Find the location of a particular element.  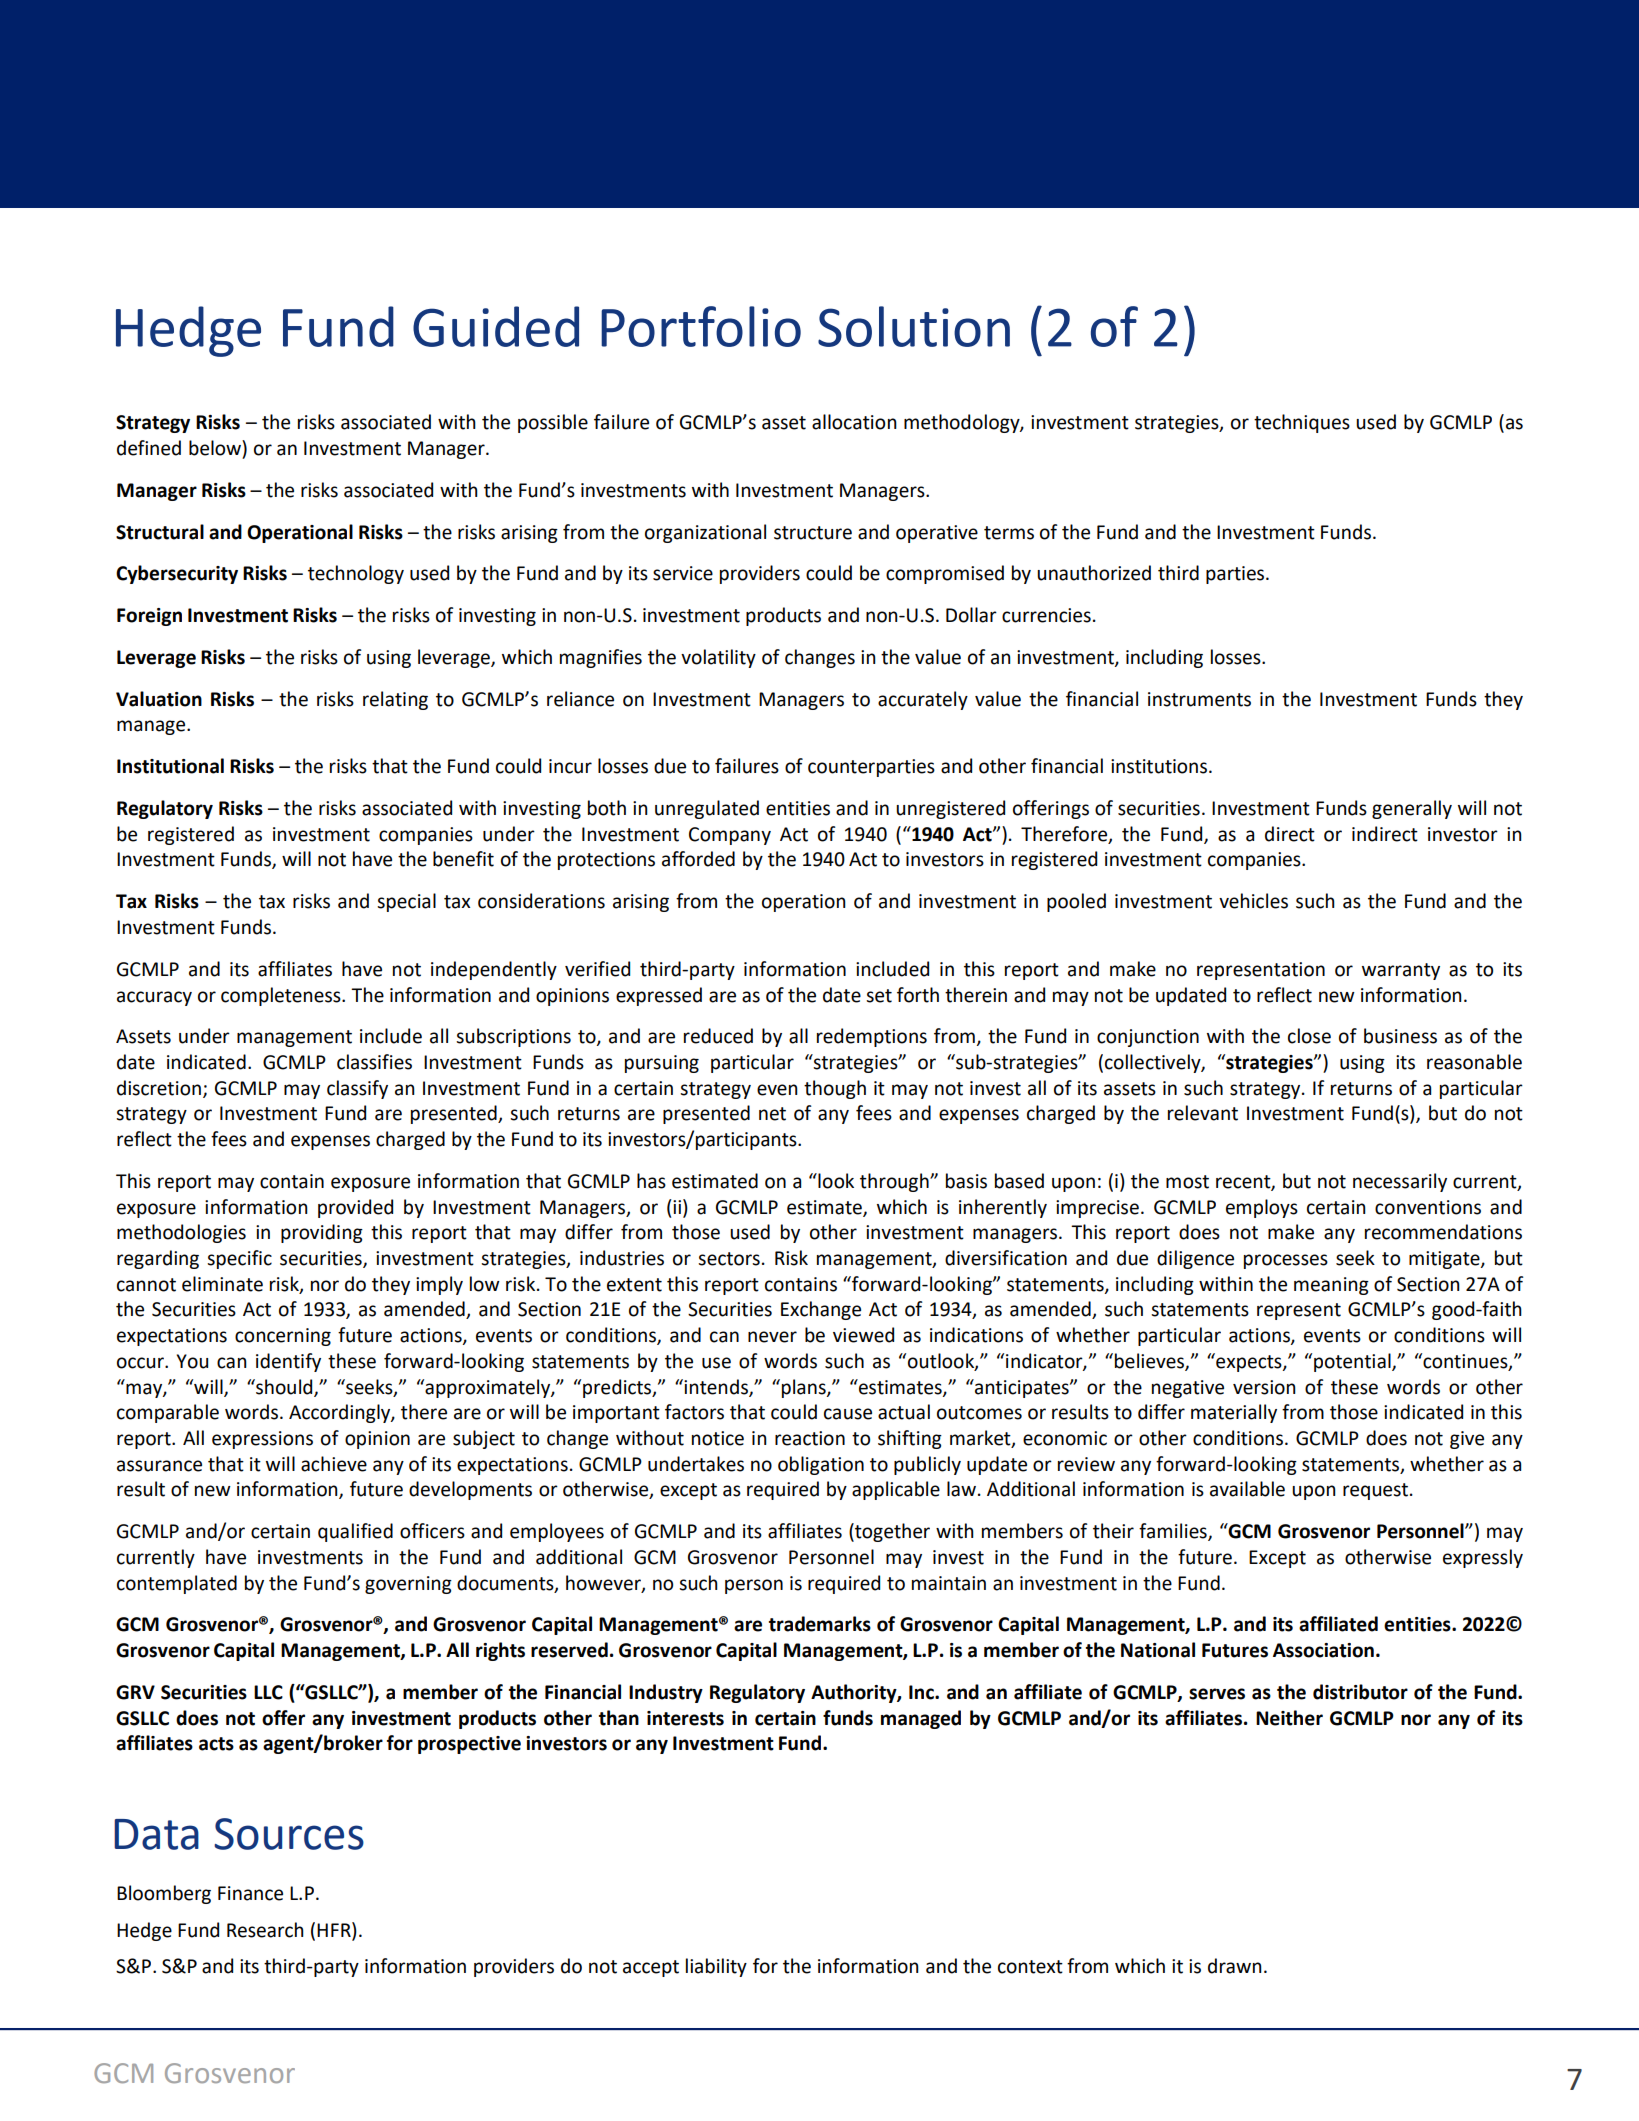

techniques is located at coordinates (1302, 423).
